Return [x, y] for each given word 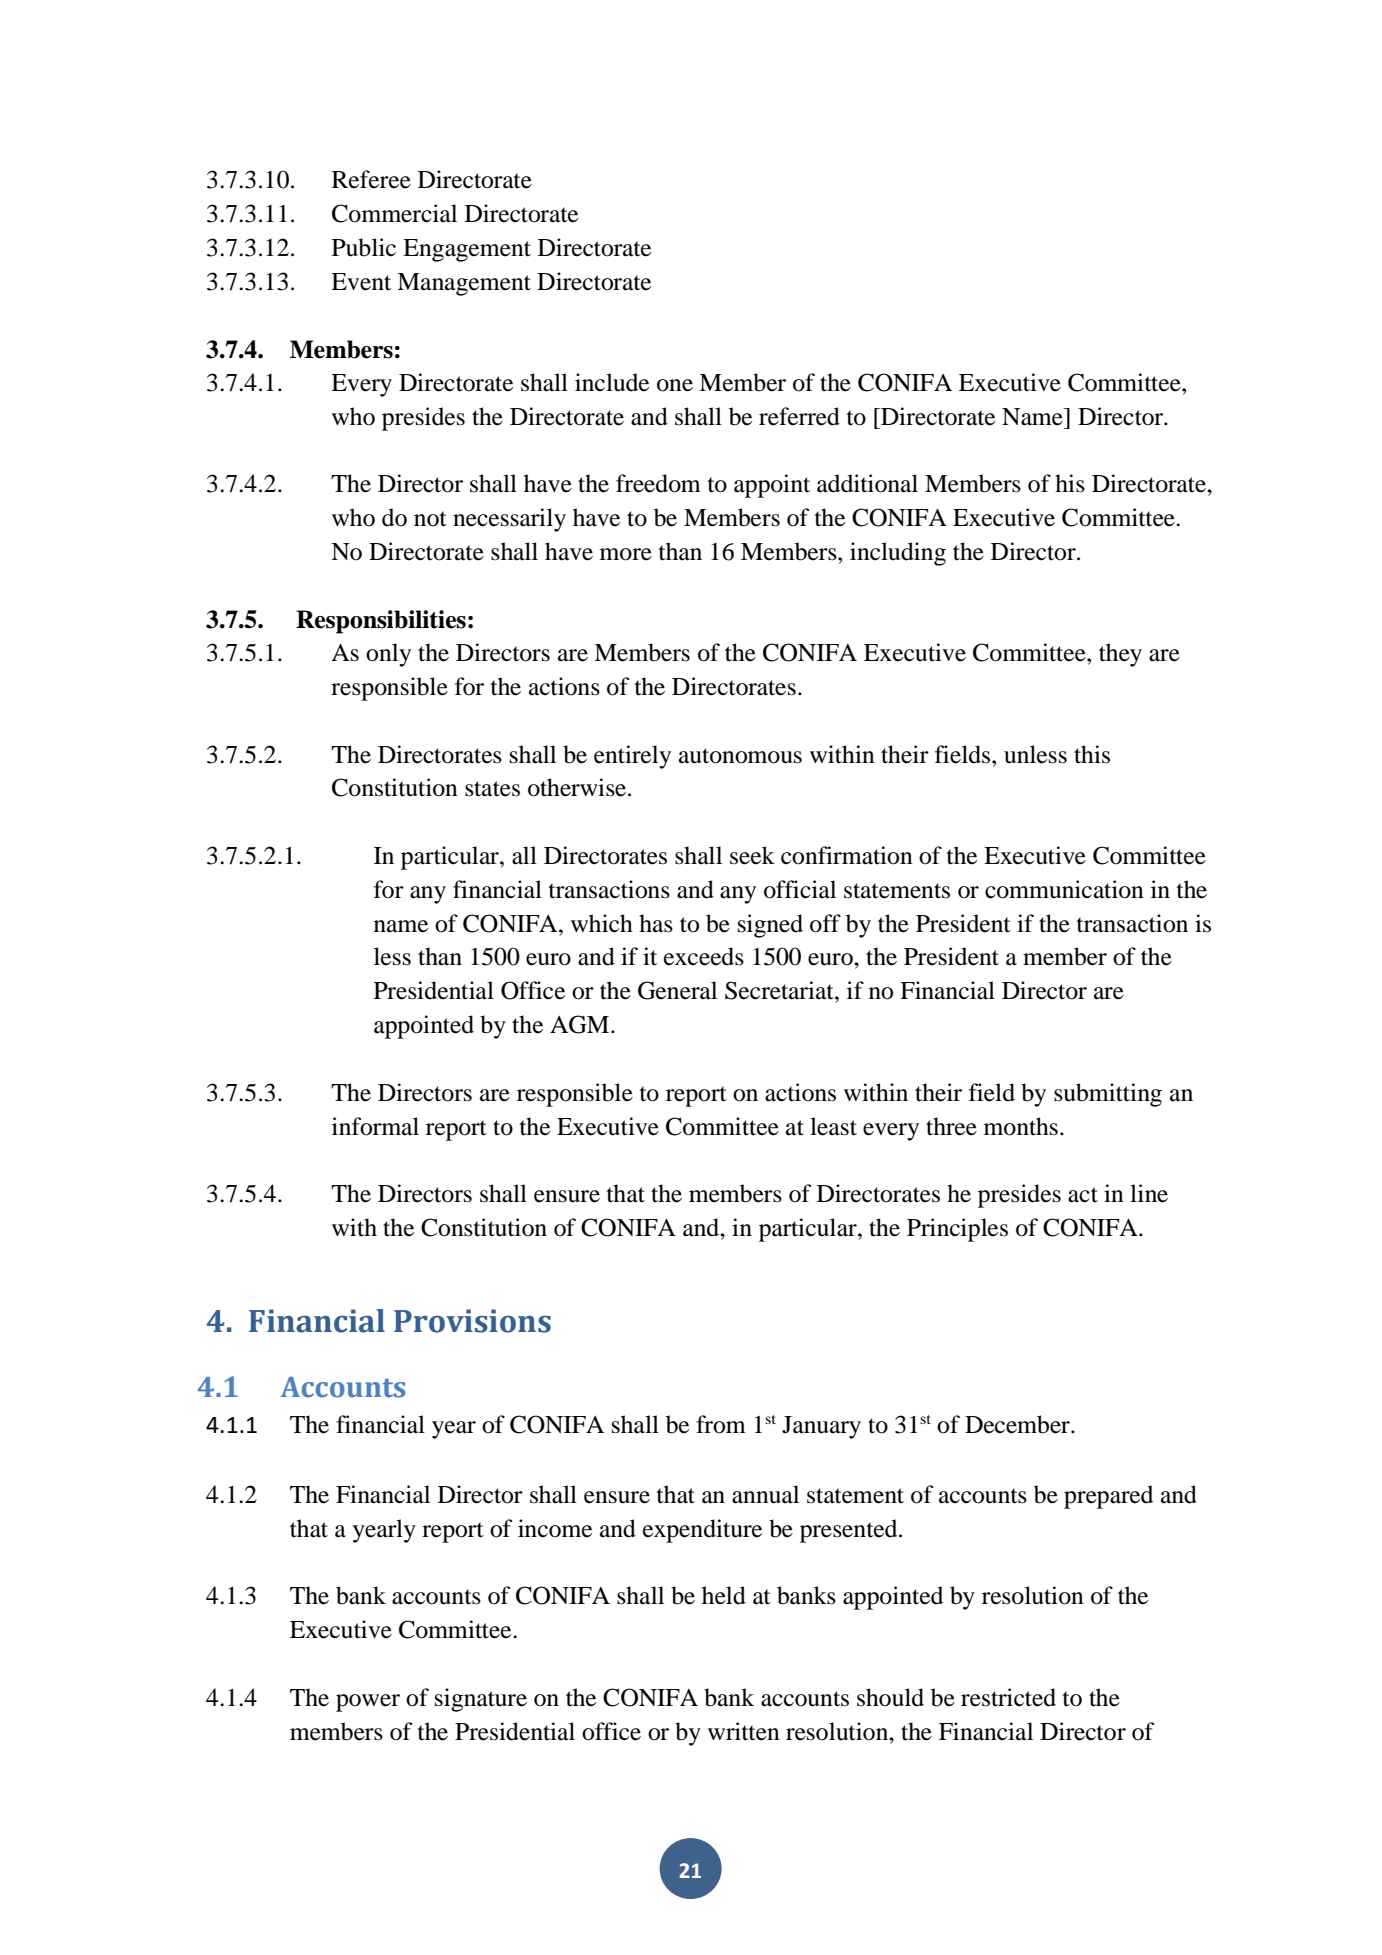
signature [481, 1700]
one [675, 385]
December [1018, 1424]
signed [770, 926]
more [626, 554]
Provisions [472, 1321]
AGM [581, 1024]
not [430, 519]
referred [799, 416]
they [1120, 655]
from [721, 1424]
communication [1064, 889]
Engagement [467, 250]
